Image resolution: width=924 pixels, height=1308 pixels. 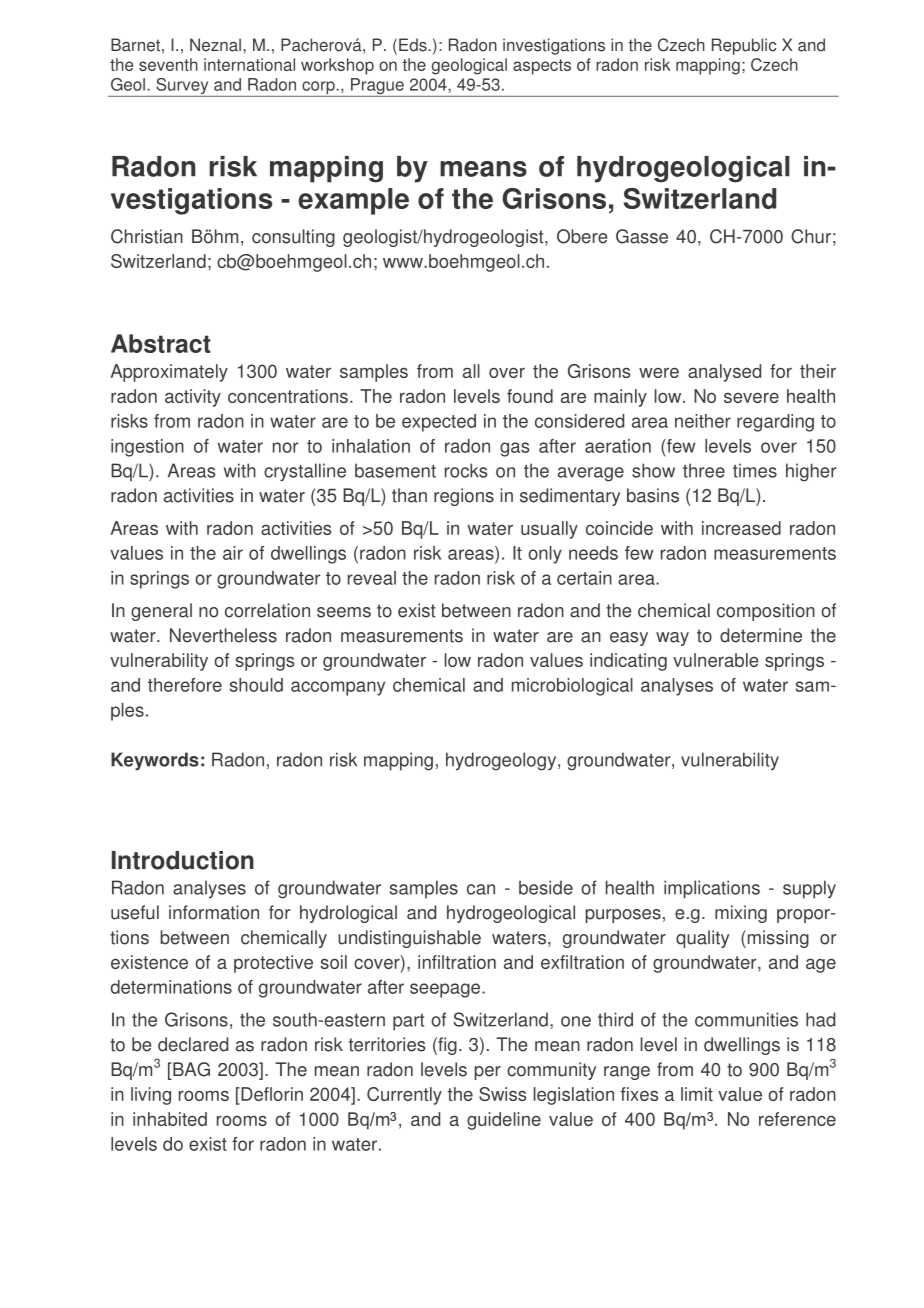 I want to click on international, so click(x=249, y=64).
